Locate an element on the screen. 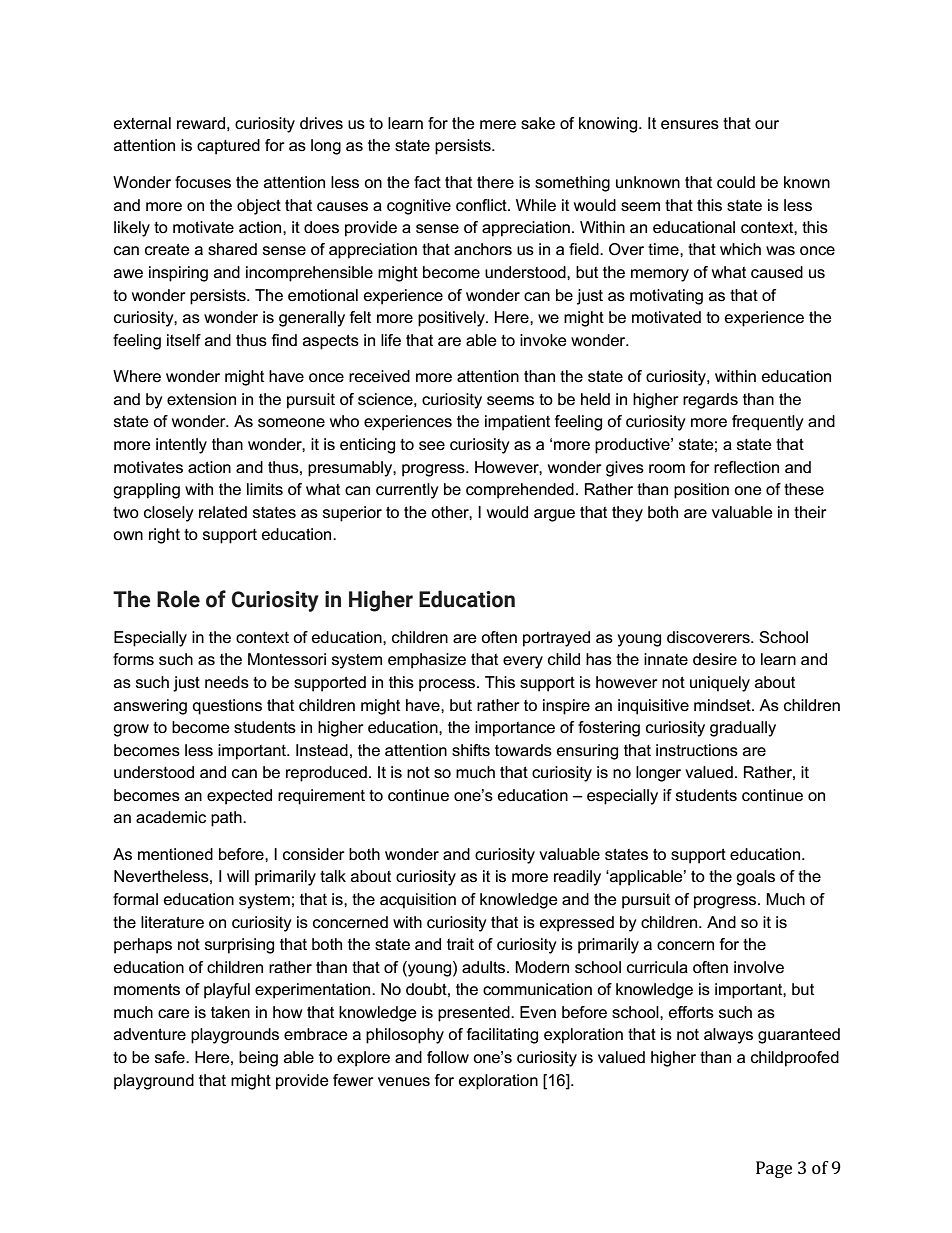 This screenshot has height=1233, width=952. safe is located at coordinates (171, 1057).
